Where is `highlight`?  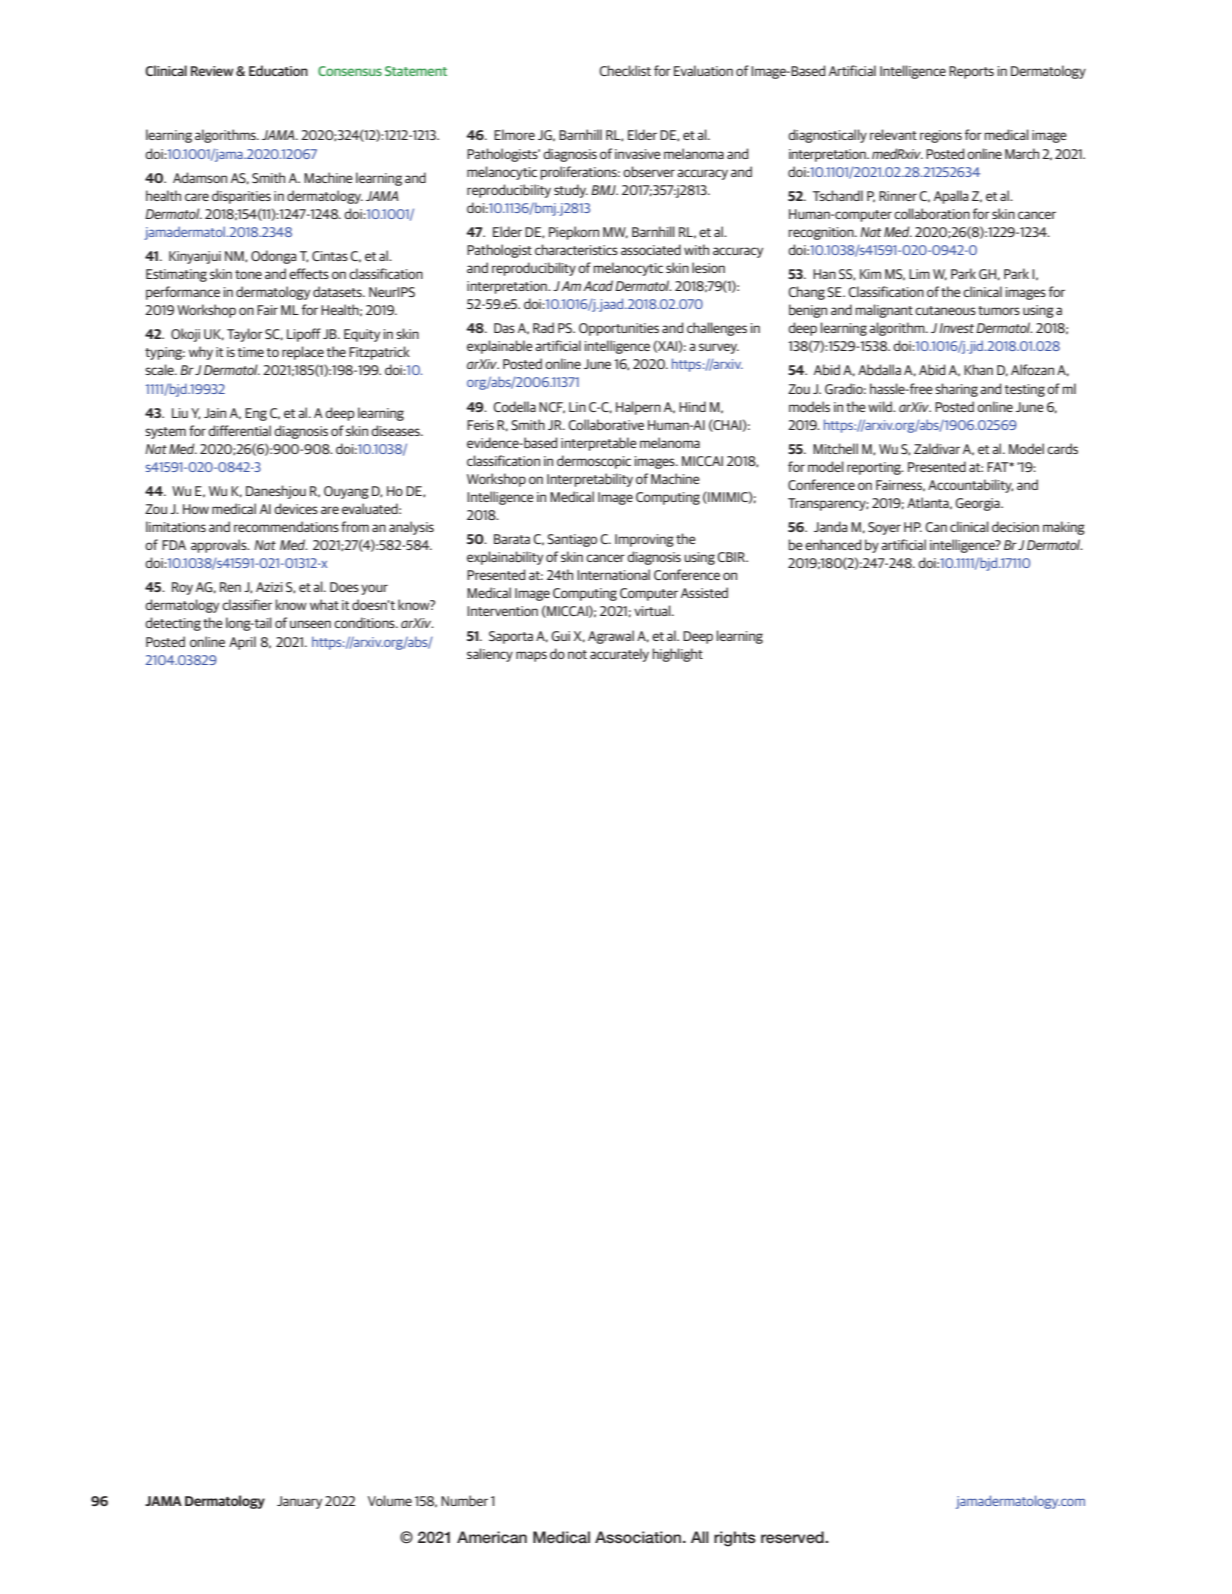
highlight is located at coordinates (677, 655).
